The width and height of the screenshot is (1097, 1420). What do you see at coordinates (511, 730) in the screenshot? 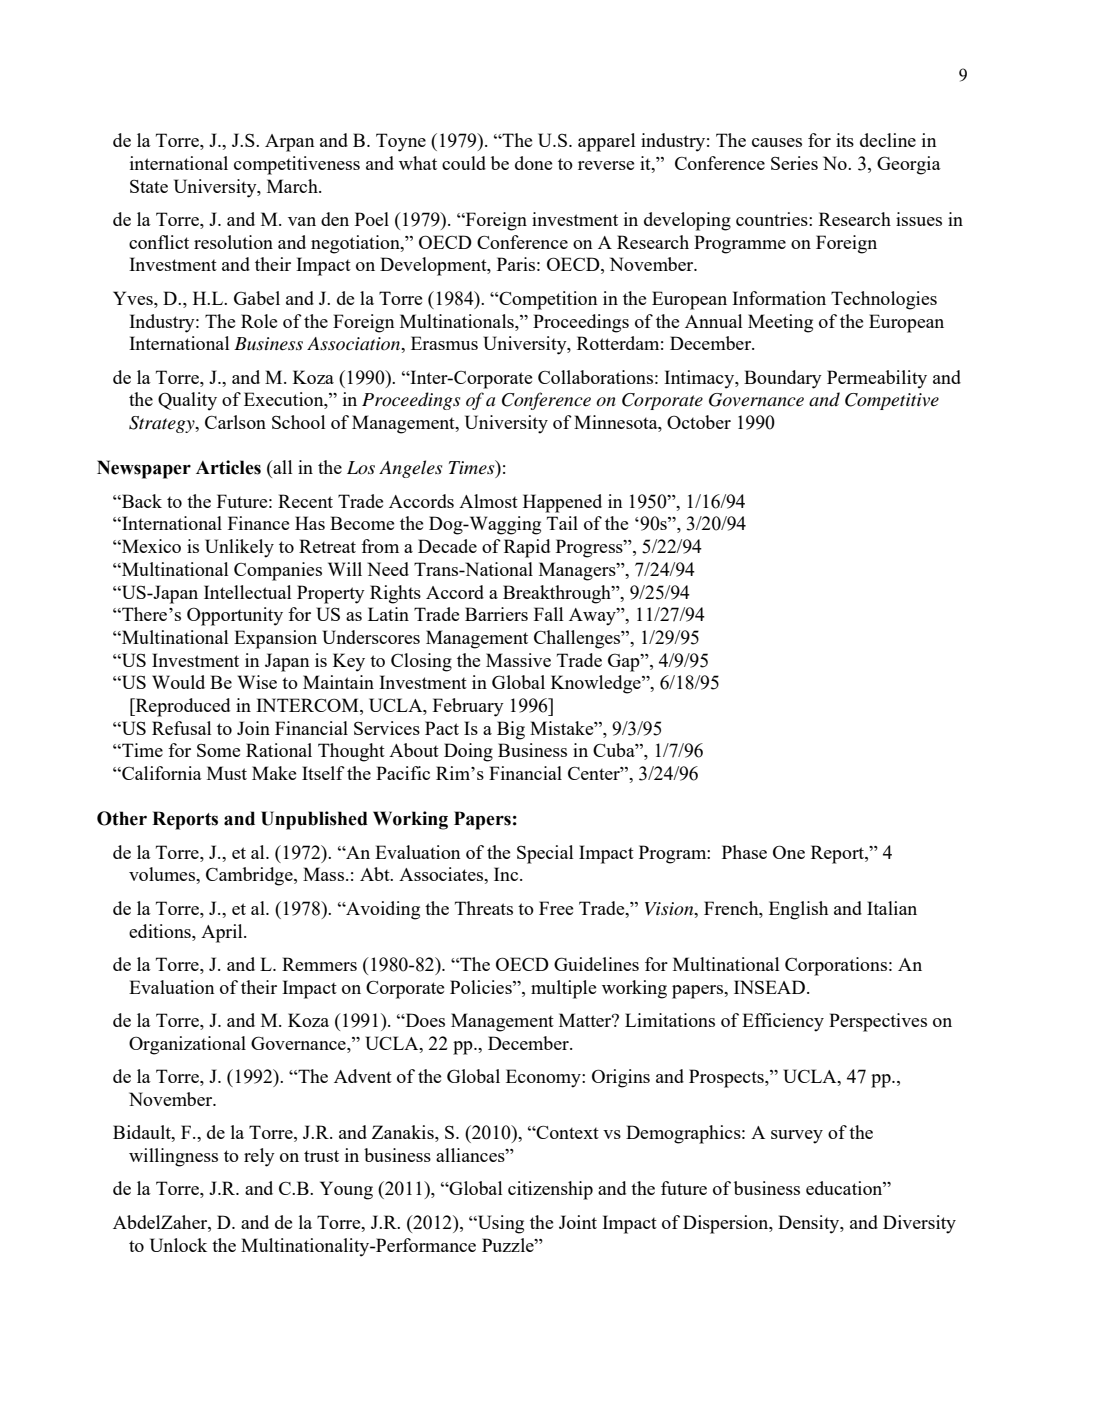
I see `Big` at bounding box center [511, 730].
